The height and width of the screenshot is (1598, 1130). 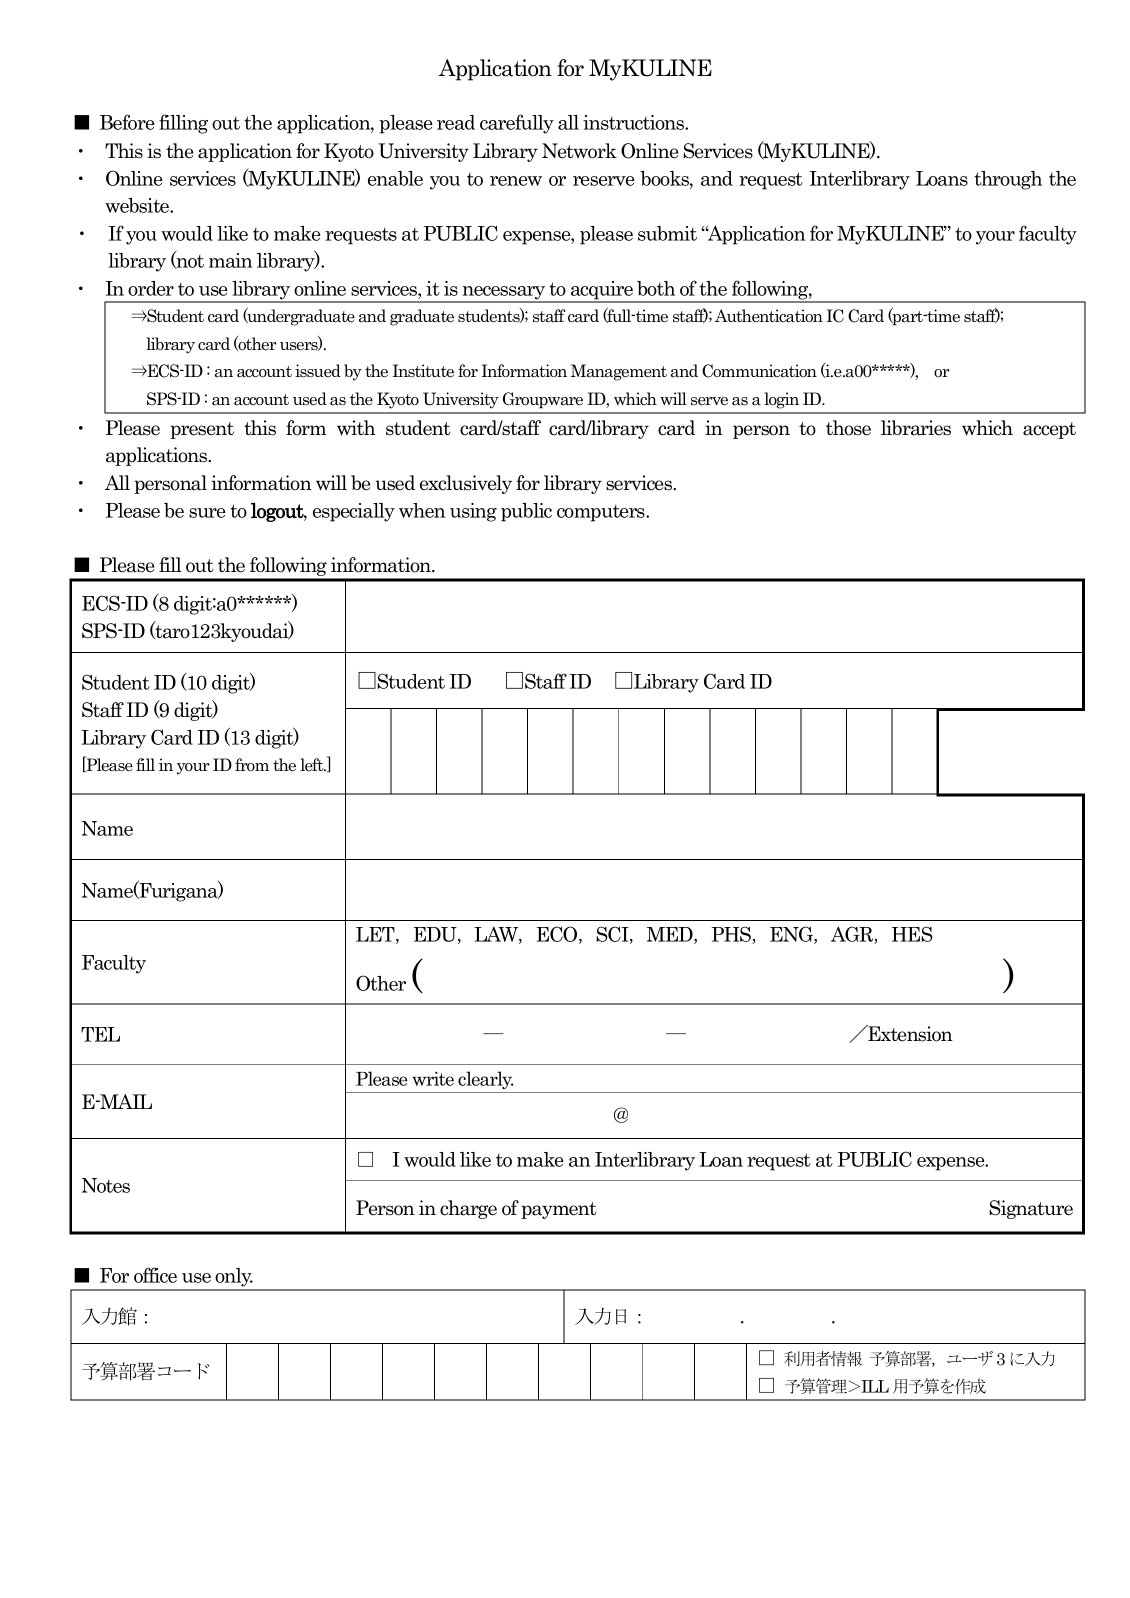 I want to click on Signature, so click(x=1031, y=1209).
